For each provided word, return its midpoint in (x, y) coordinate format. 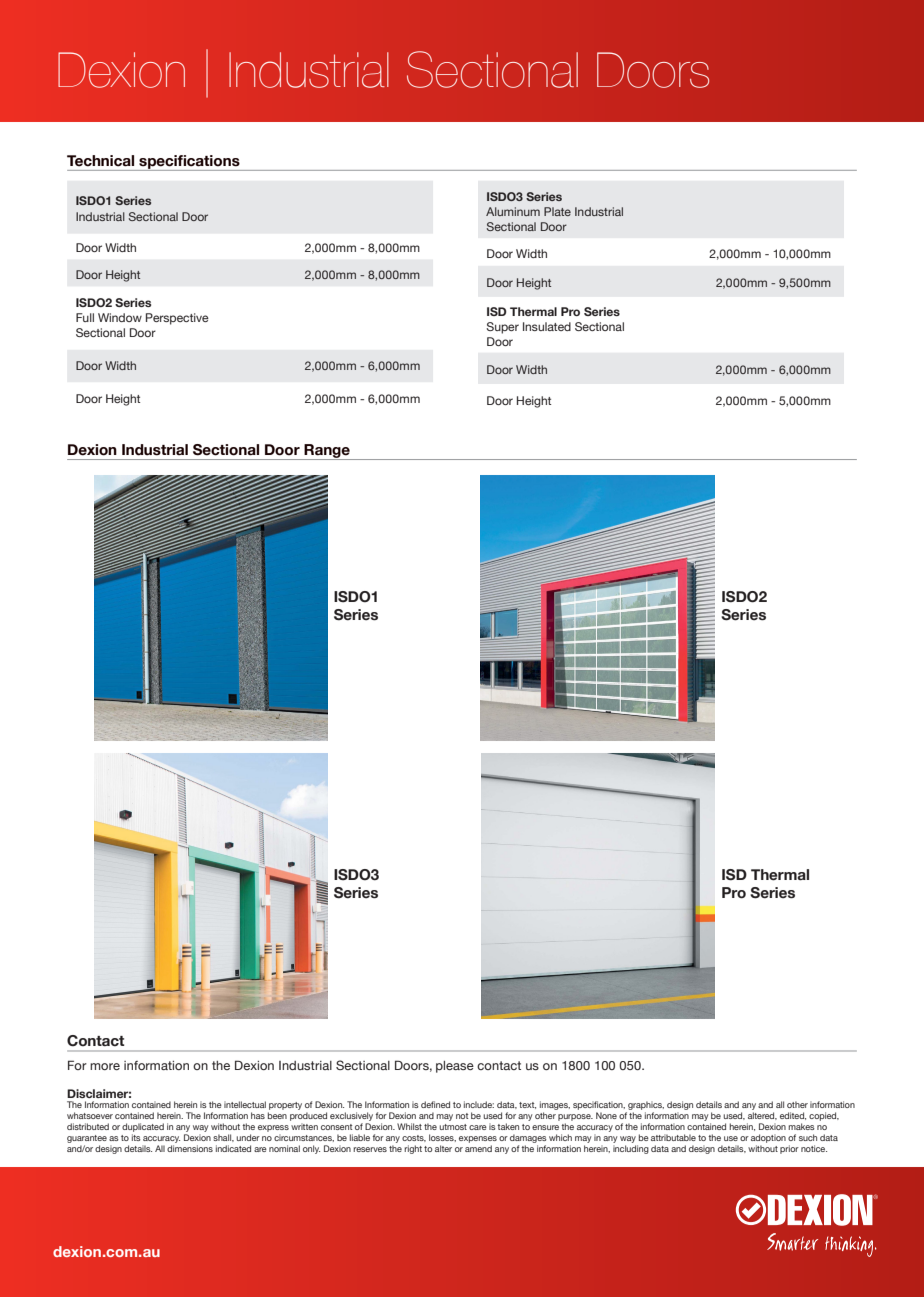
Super (502, 328)
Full (85, 317)
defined (435, 1104)
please (455, 1067)
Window (120, 317)
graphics (645, 1107)
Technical (100, 161)
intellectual (245, 1104)
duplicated (143, 1127)
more (105, 1066)
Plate (557, 211)
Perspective (177, 319)
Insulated (547, 326)
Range (327, 452)
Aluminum (513, 211)
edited (793, 1116)
